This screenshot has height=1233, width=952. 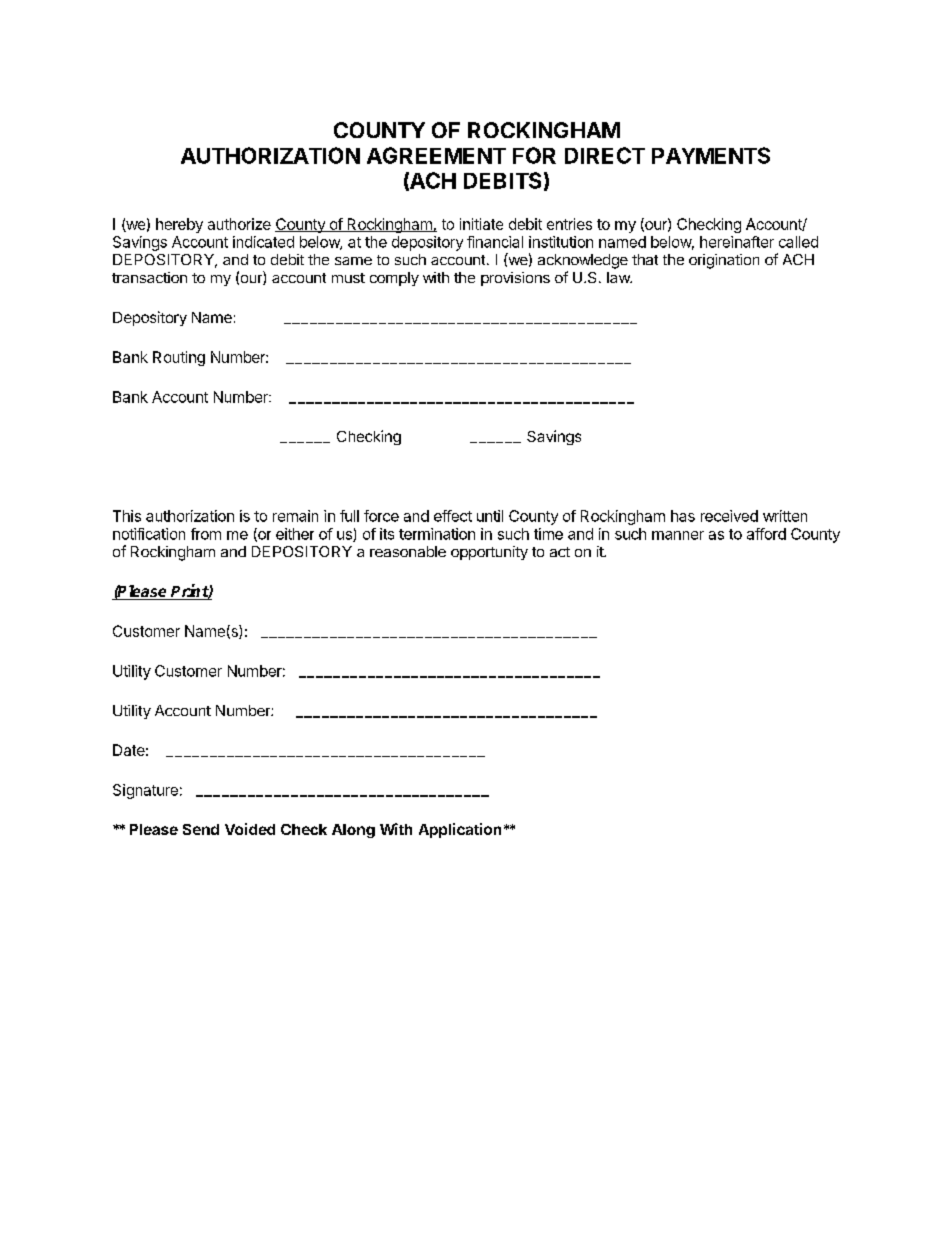 What do you see at coordinates (436, 155) in the screenshot?
I see `AGREEMENT` at bounding box center [436, 155].
